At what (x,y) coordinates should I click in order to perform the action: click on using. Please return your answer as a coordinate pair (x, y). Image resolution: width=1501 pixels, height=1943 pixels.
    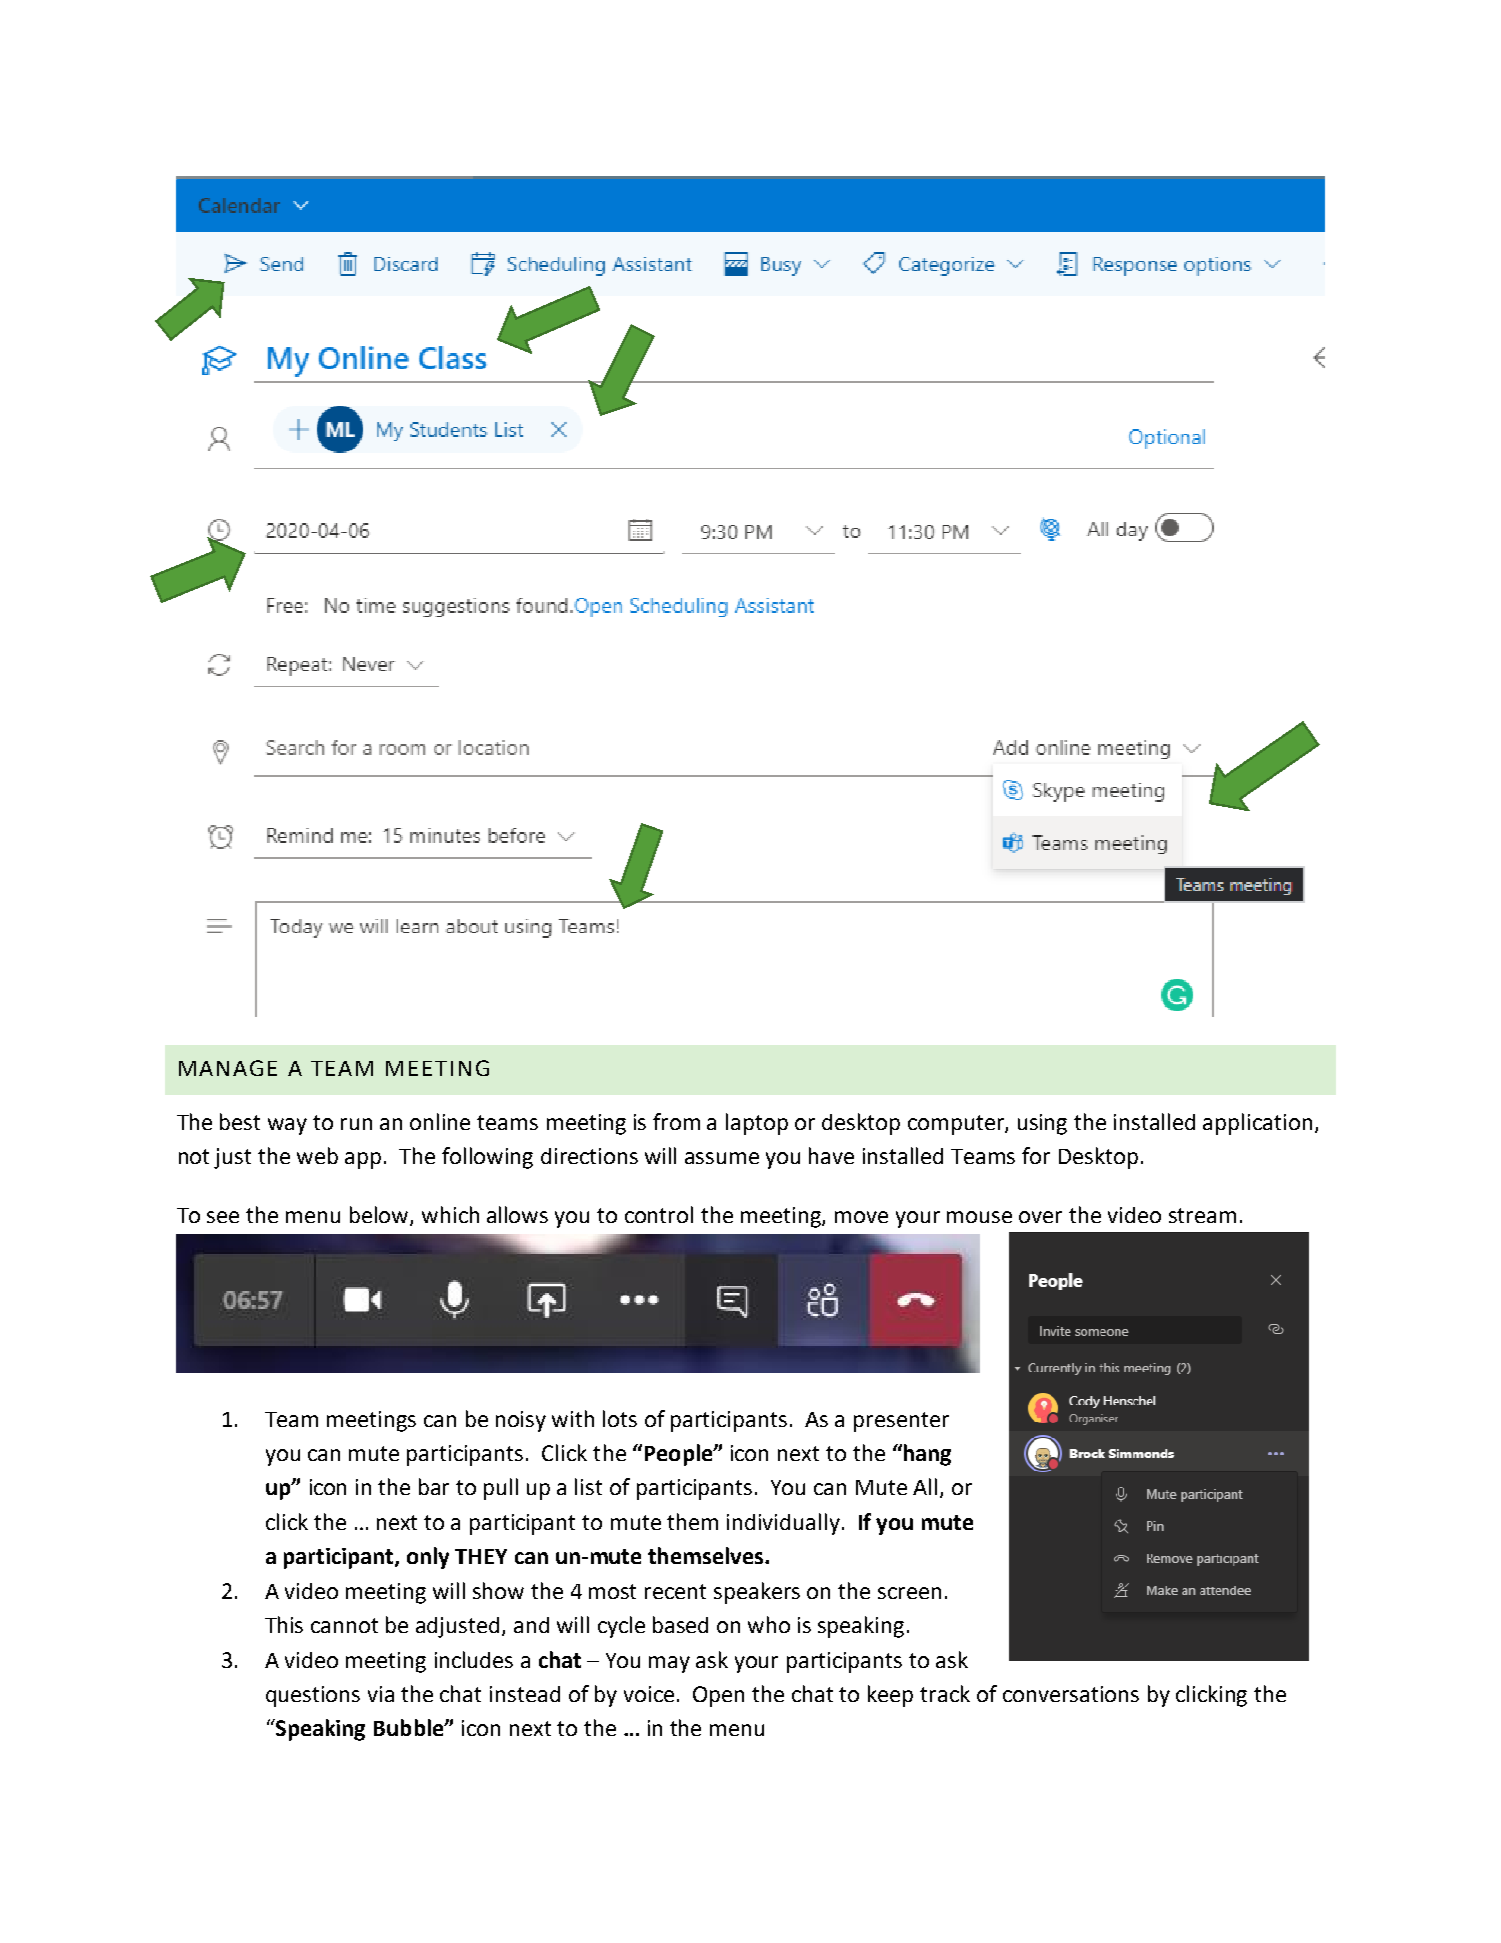
    Looking at the image, I should click on (1042, 1124).
